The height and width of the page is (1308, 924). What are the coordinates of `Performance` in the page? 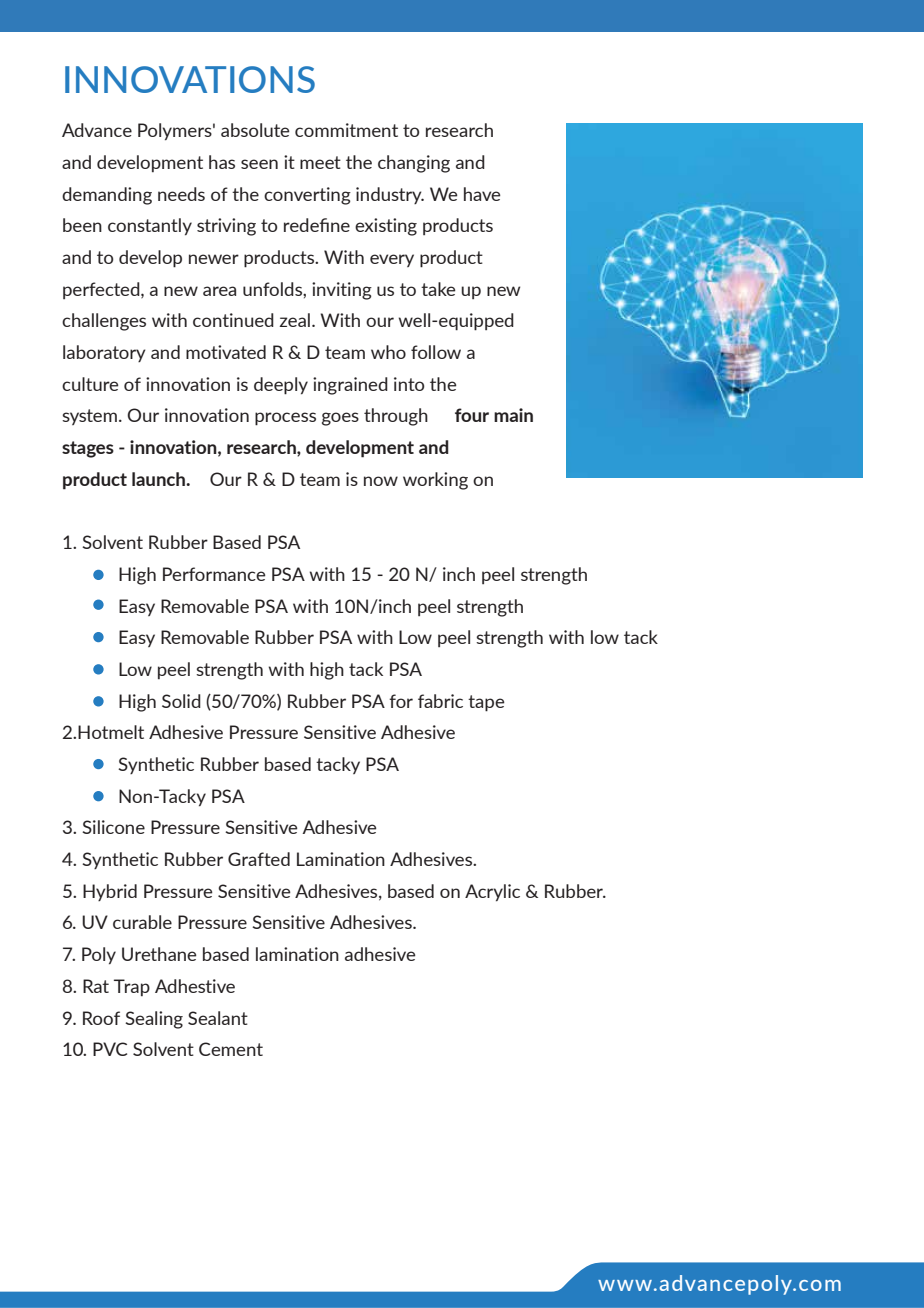 It's located at (214, 574).
